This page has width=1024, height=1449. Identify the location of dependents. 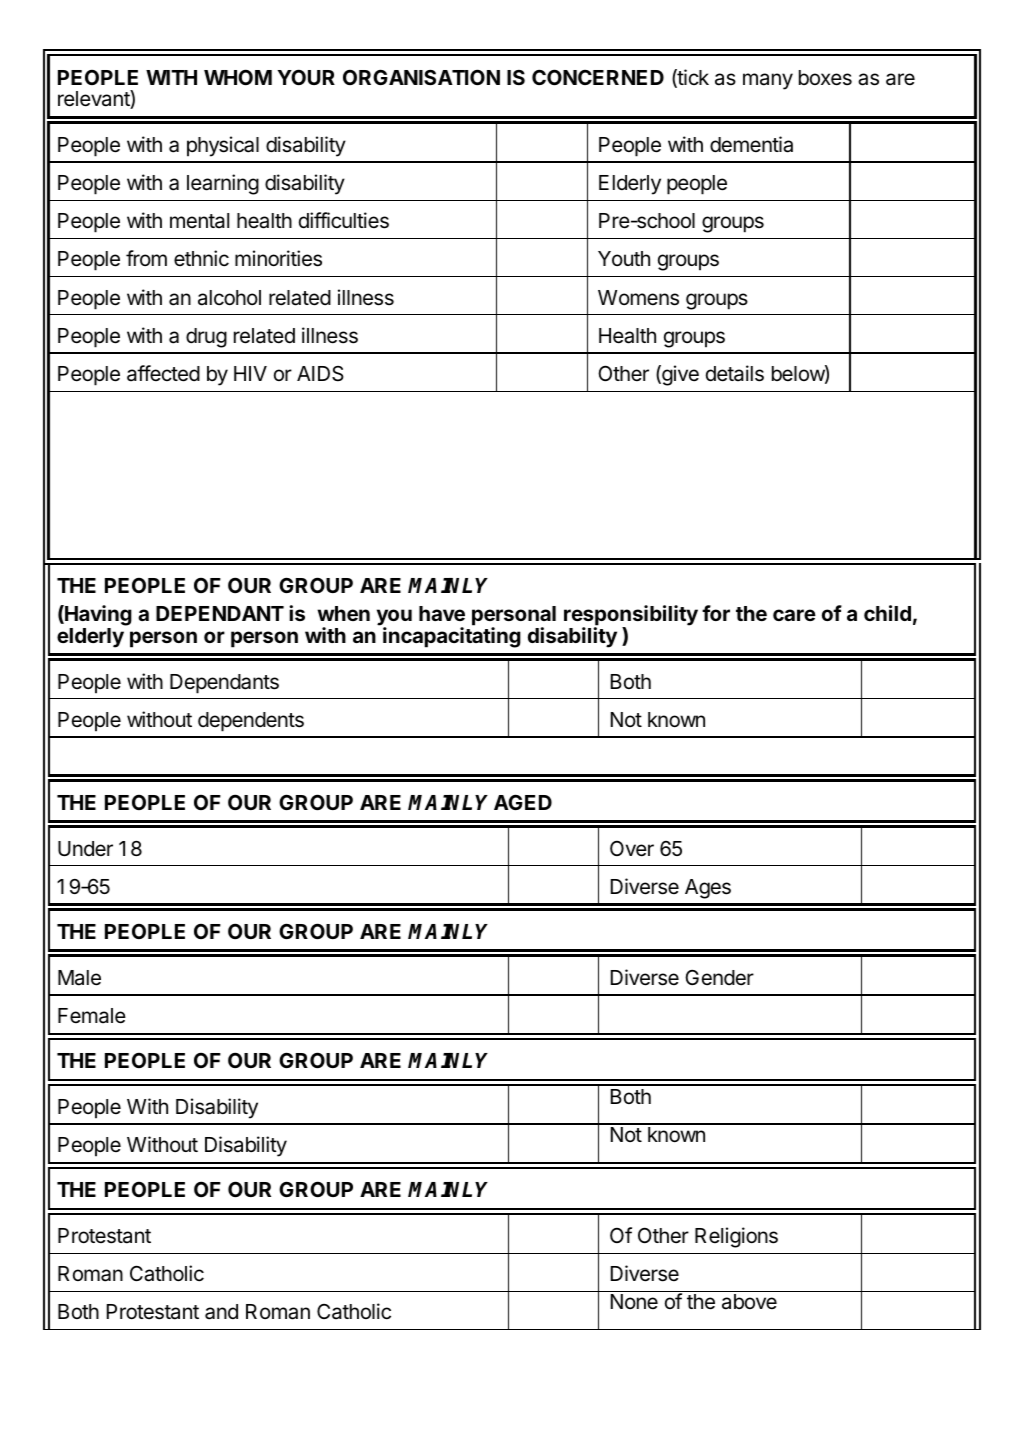
(251, 722).
